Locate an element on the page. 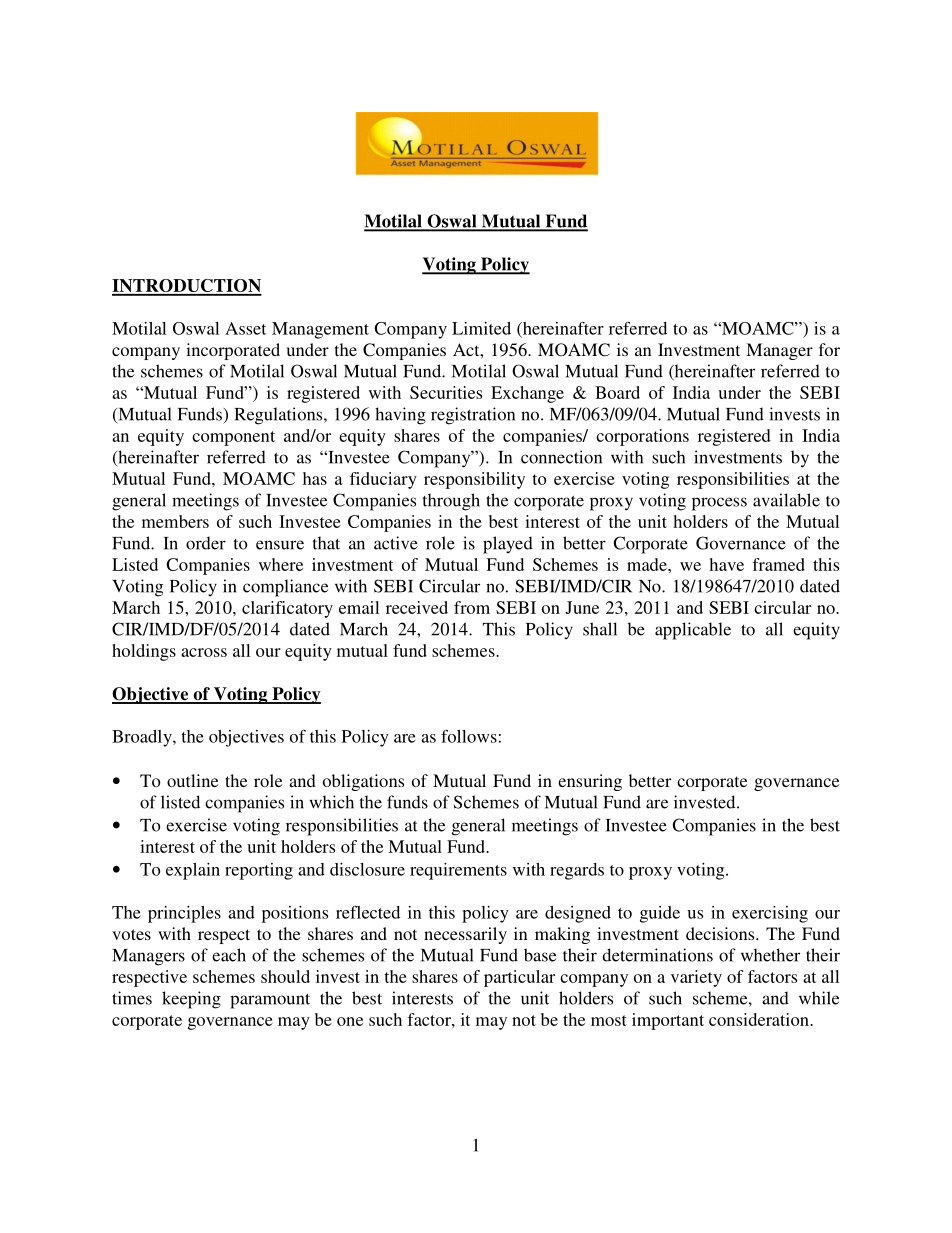 Image resolution: width=952 pixels, height=1233 pixels. Limited is located at coordinates (481, 328).
